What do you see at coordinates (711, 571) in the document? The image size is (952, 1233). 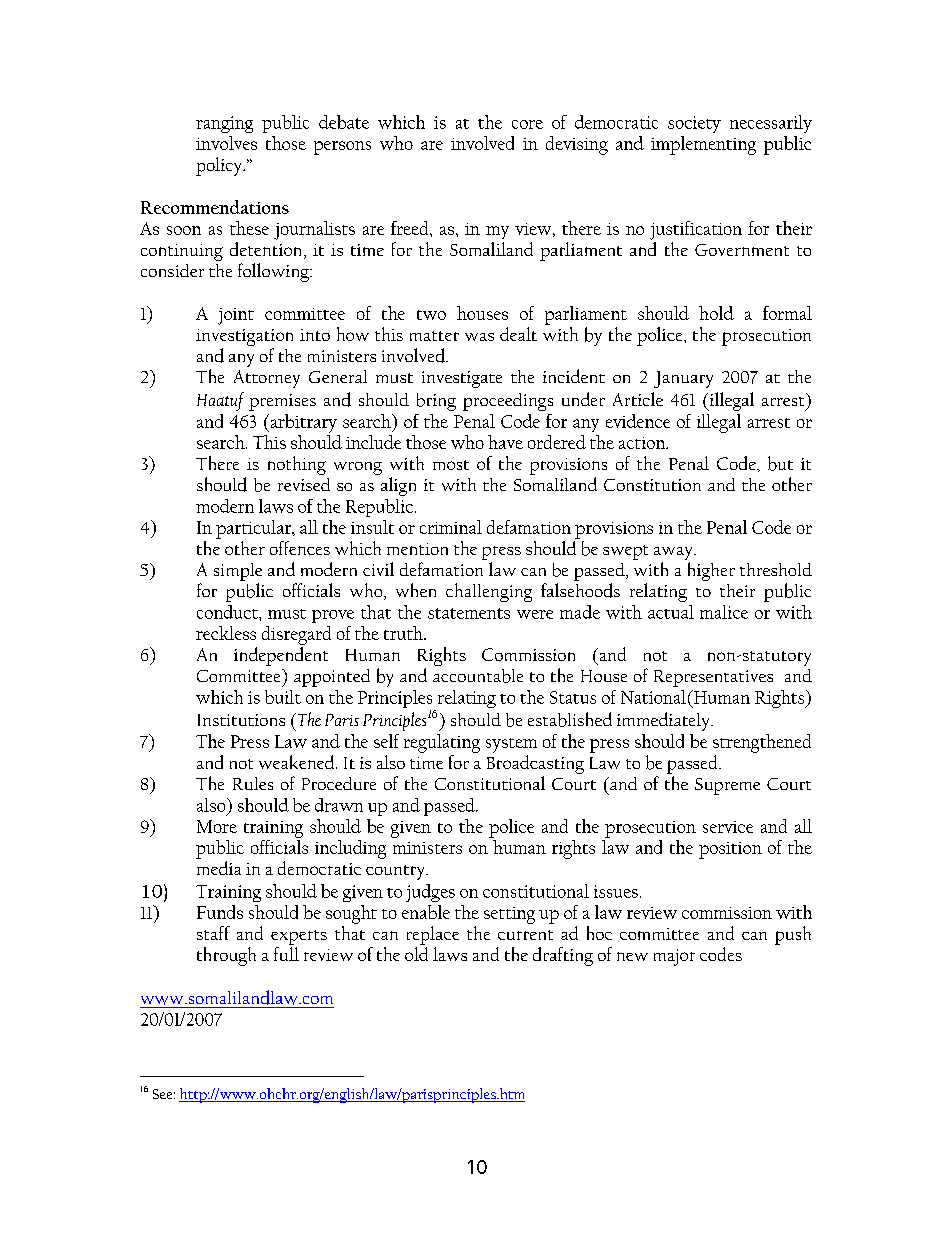 I see `higher` at bounding box center [711, 571].
